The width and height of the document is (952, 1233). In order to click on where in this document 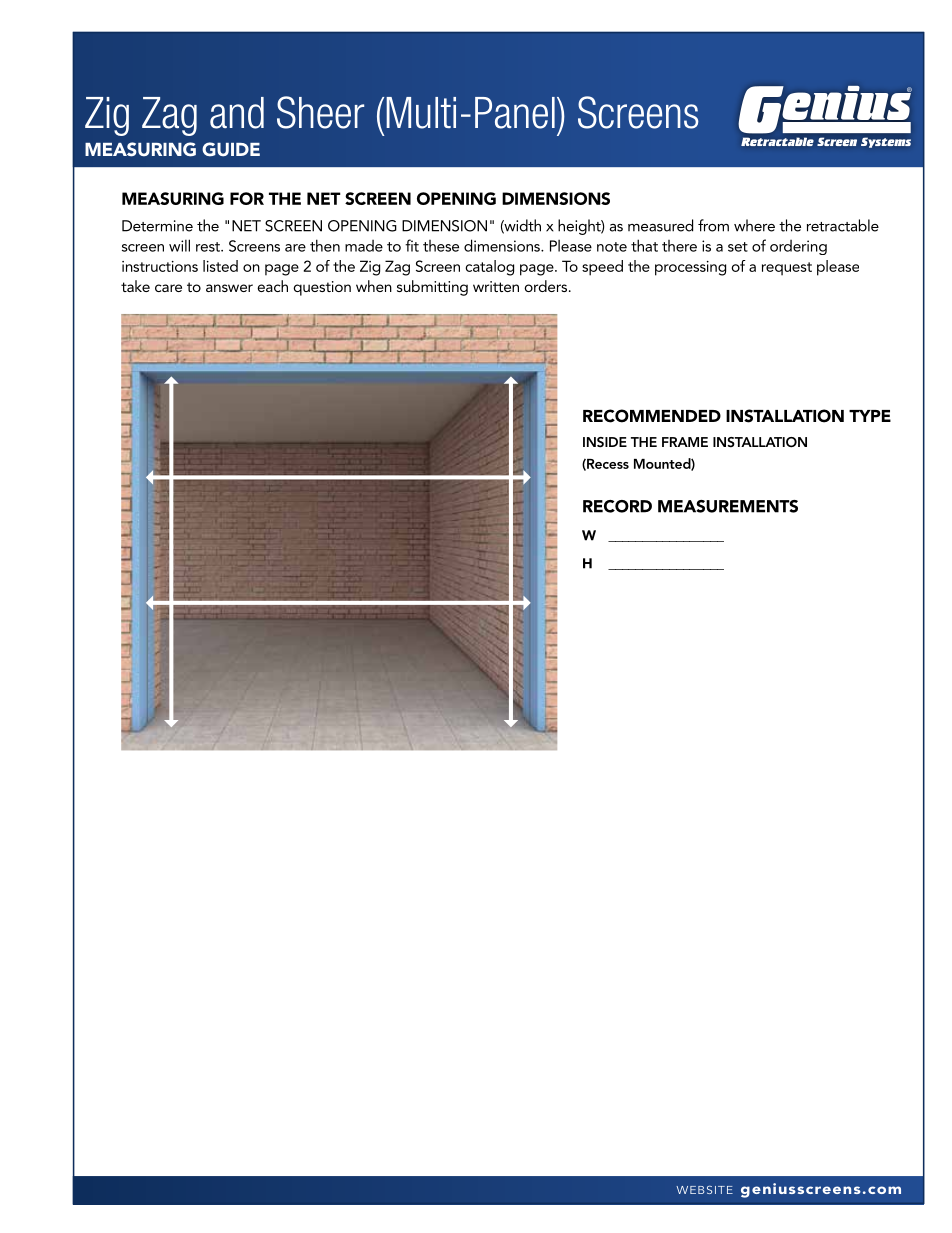, I will do `click(754, 225)`.
